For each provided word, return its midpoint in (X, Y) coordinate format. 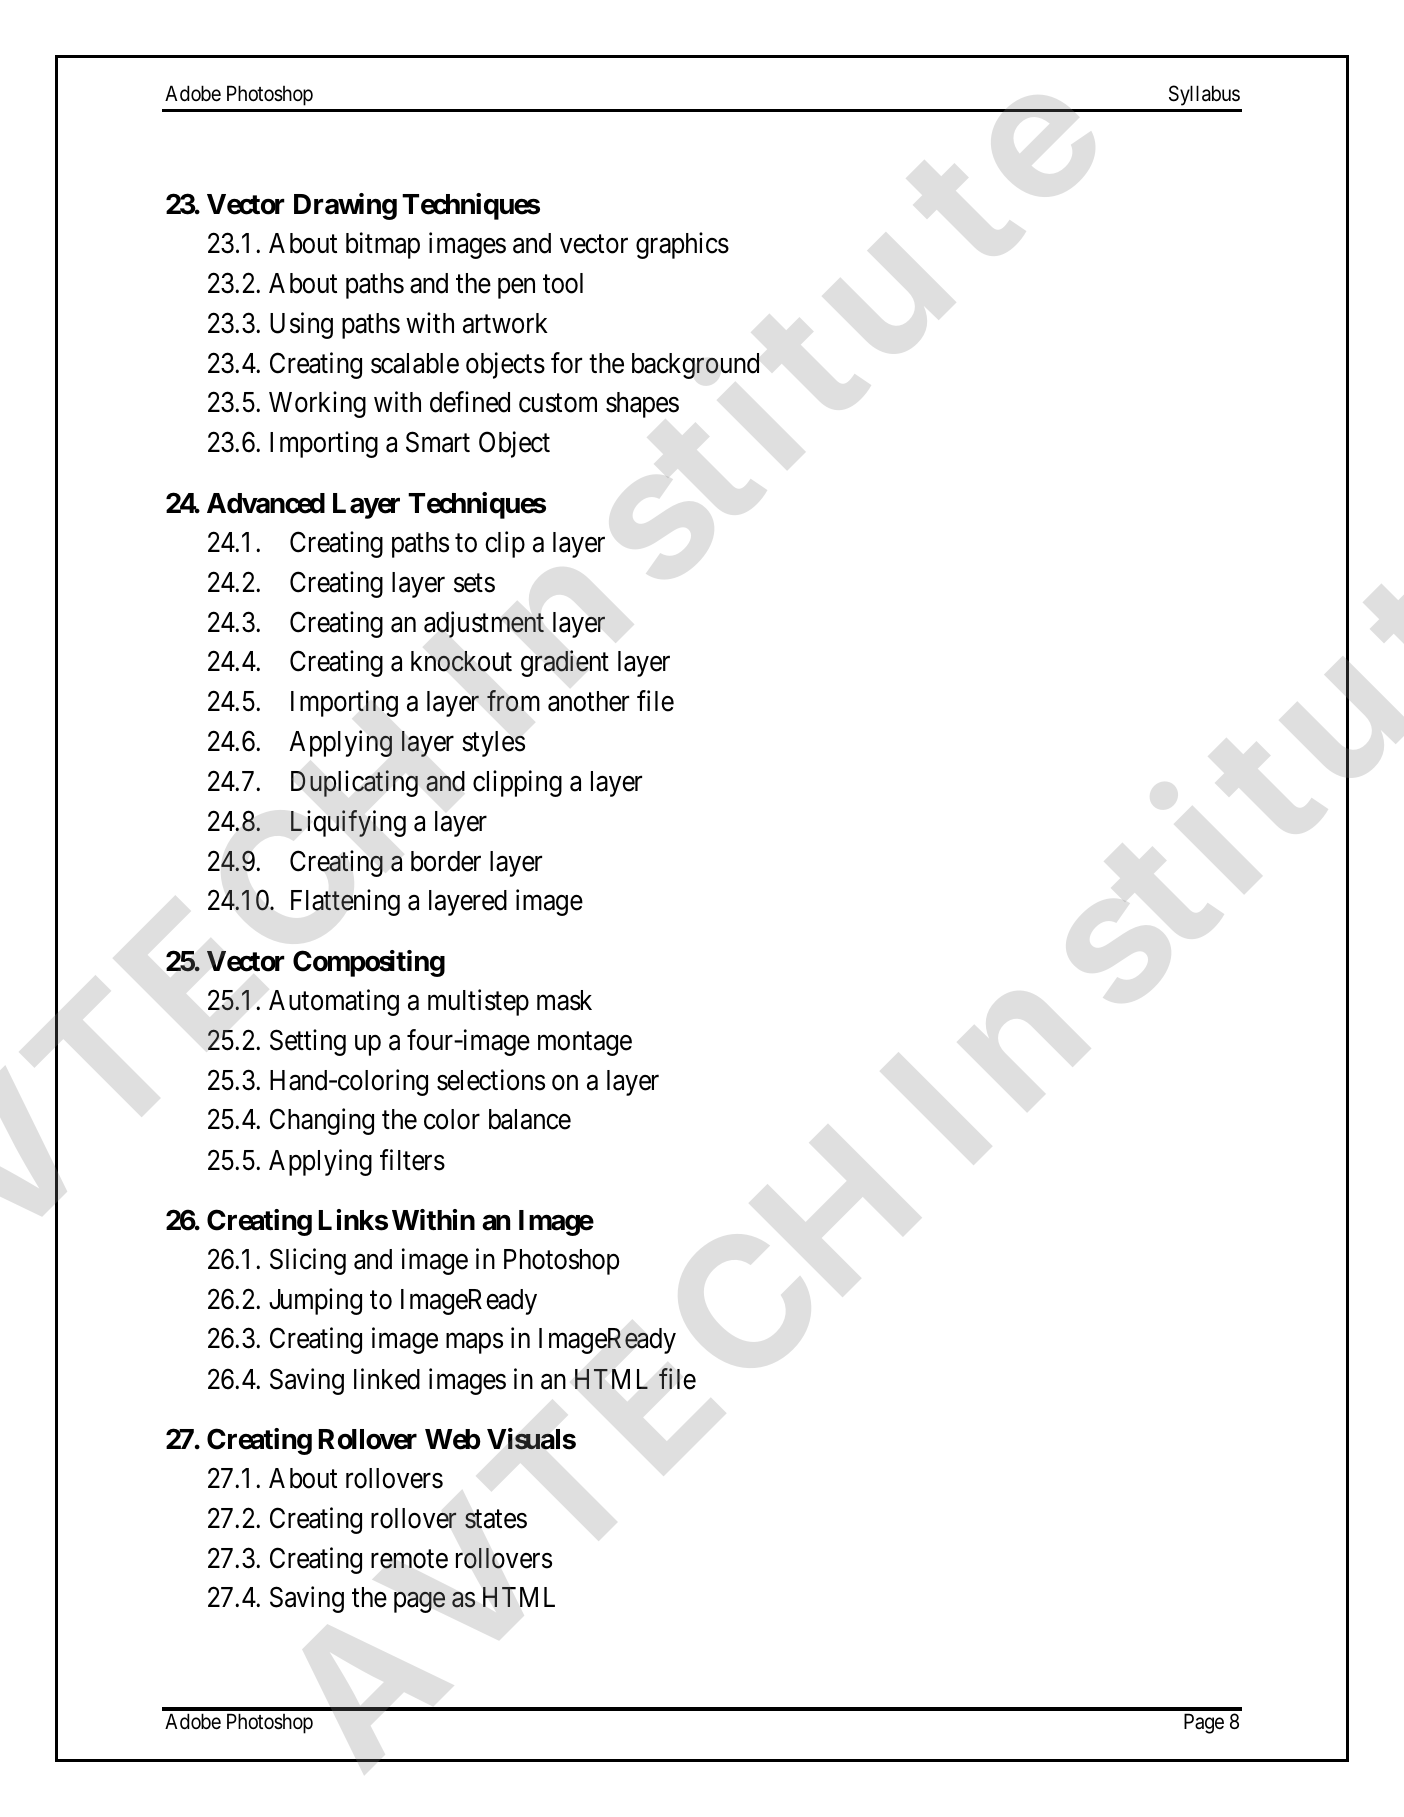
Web (453, 1439)
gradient (565, 663)
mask (564, 1000)
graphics (682, 246)
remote (409, 1559)
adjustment (484, 624)
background (695, 366)
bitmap (383, 246)
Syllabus (1204, 95)
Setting (308, 1042)
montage (585, 1044)
